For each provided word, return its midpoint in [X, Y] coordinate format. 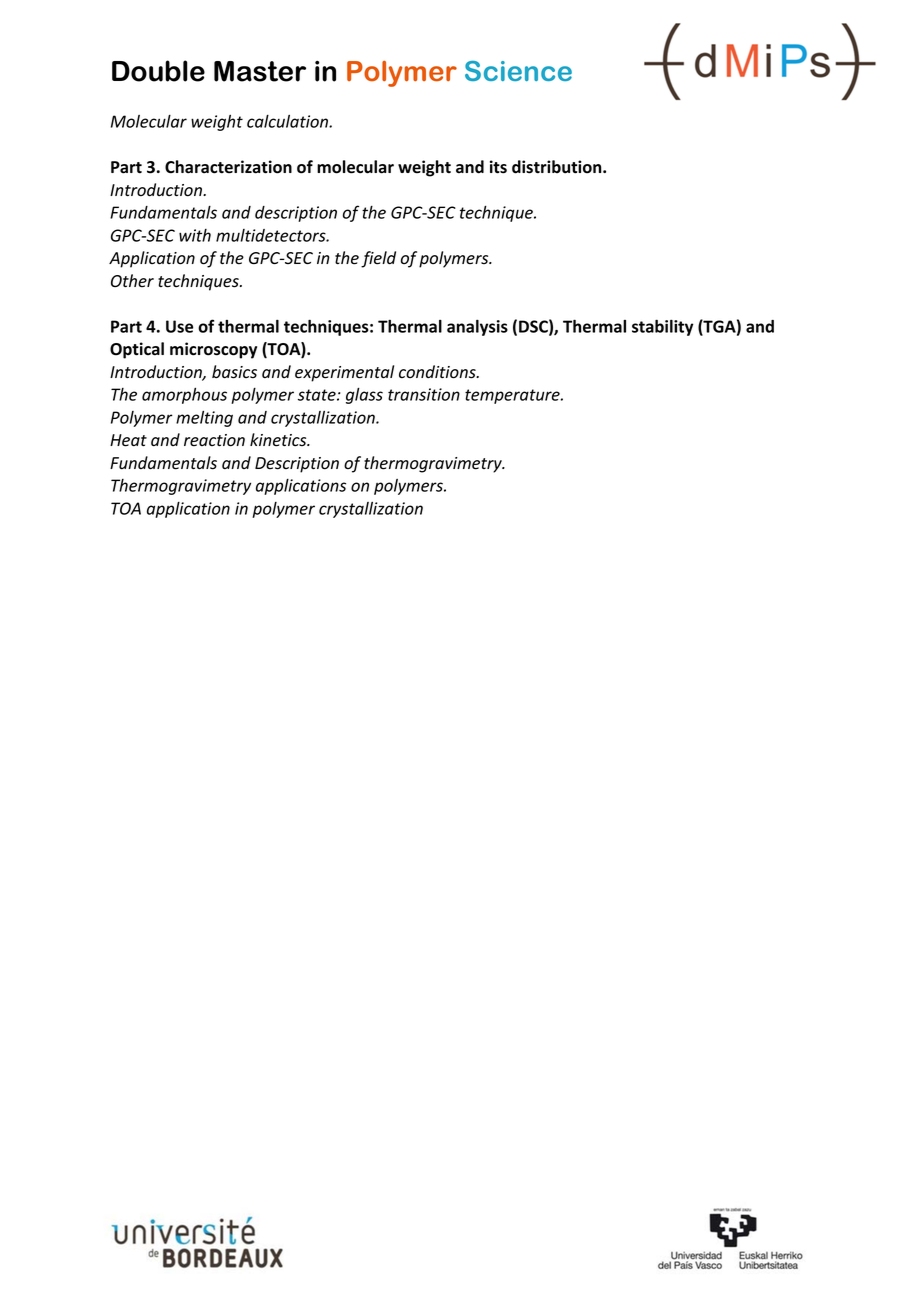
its [498, 167]
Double [158, 71]
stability [662, 327]
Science [518, 71]
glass [364, 396]
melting [204, 419]
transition [424, 394]
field [378, 259]
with [195, 235]
